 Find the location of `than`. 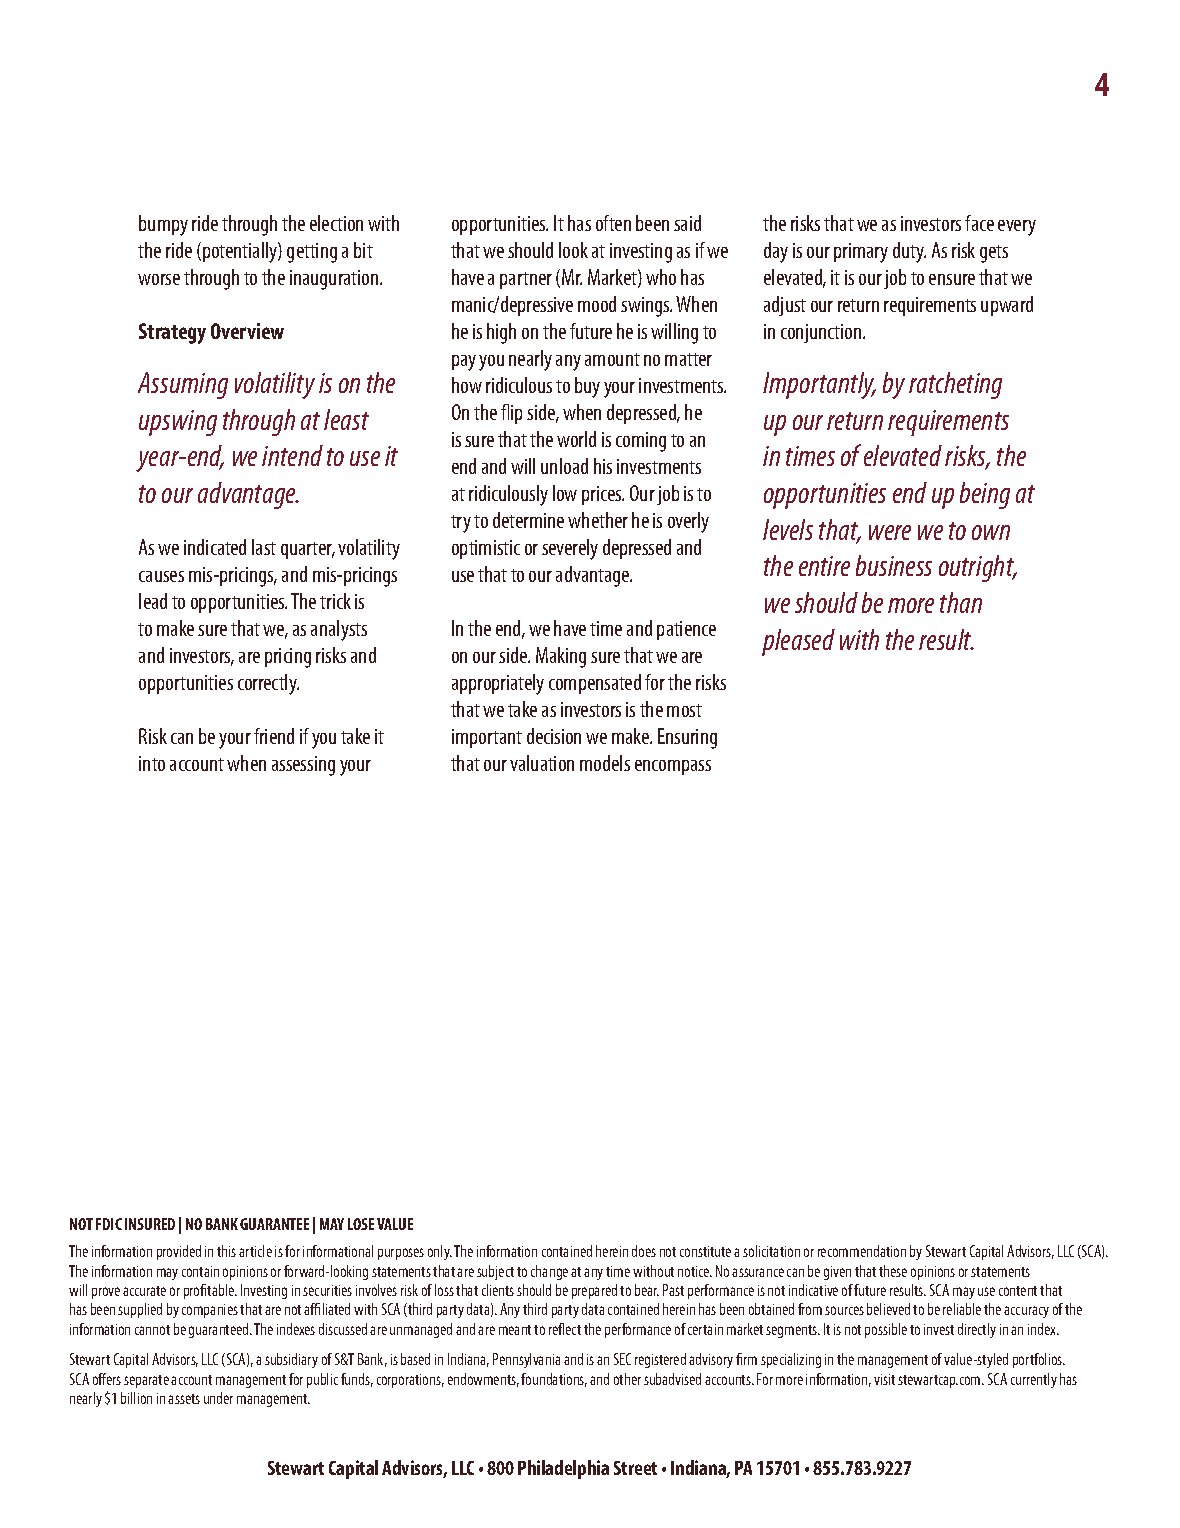

than is located at coordinates (961, 602).
